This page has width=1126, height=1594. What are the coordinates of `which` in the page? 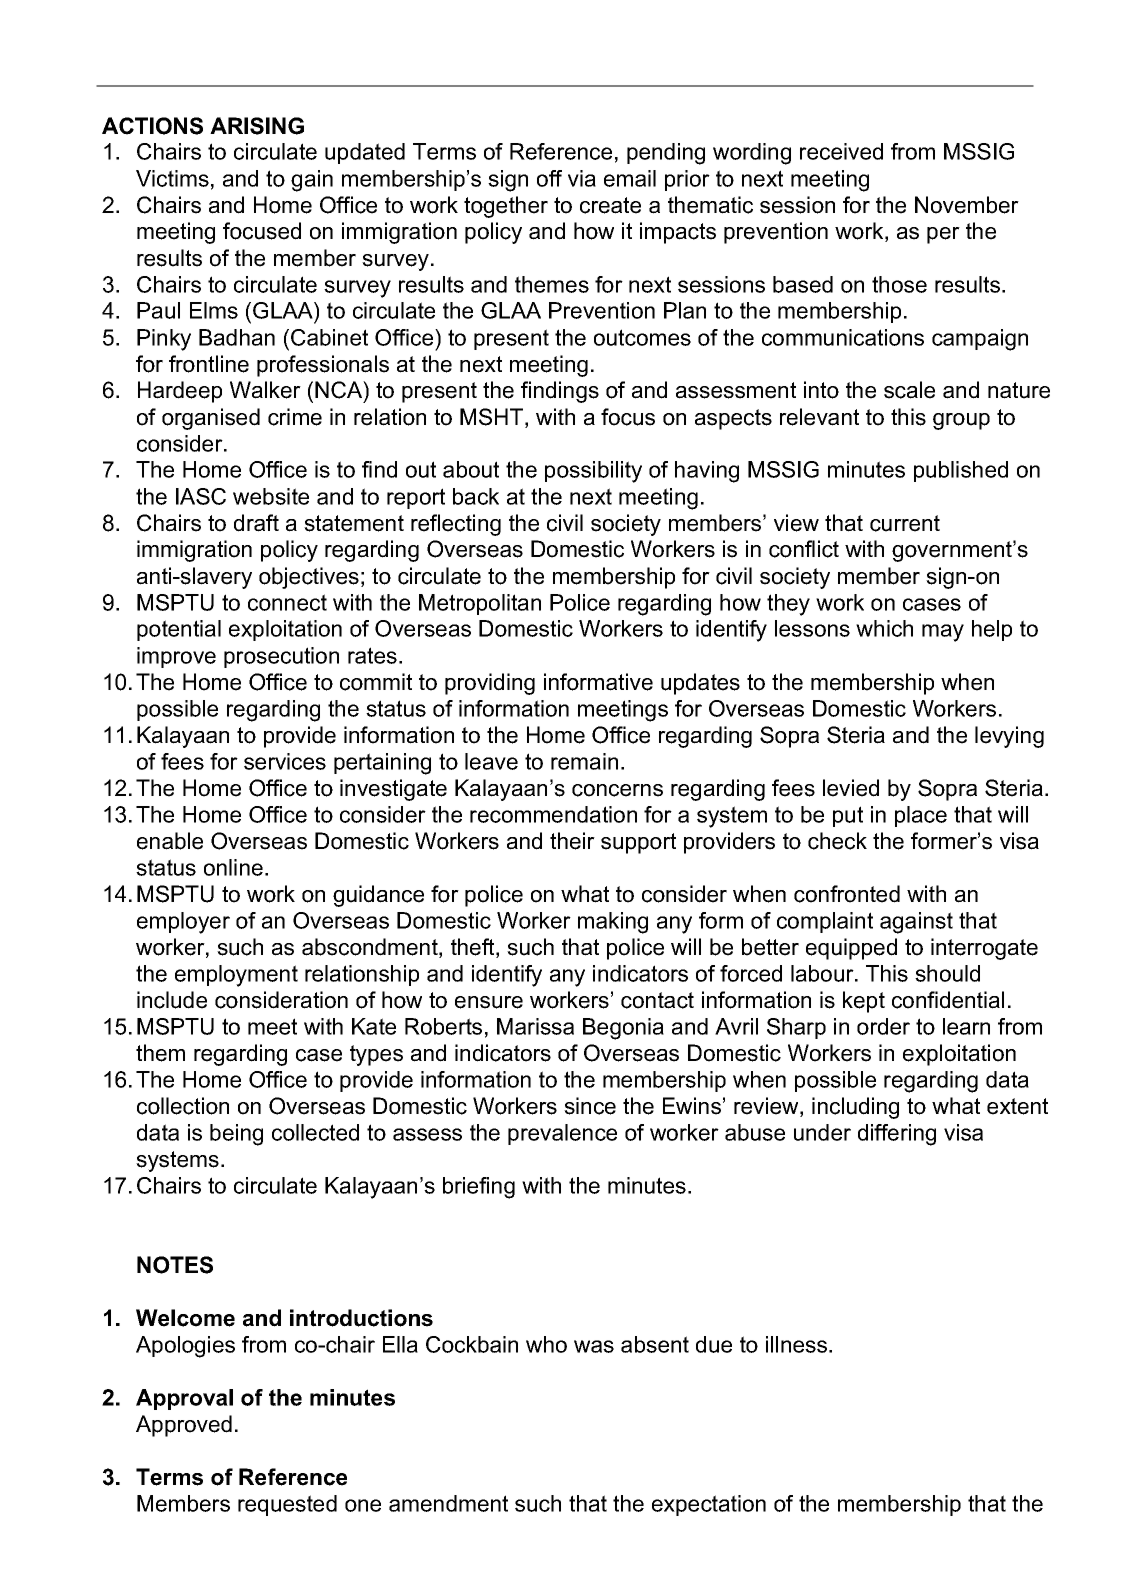 It's located at (884, 628).
